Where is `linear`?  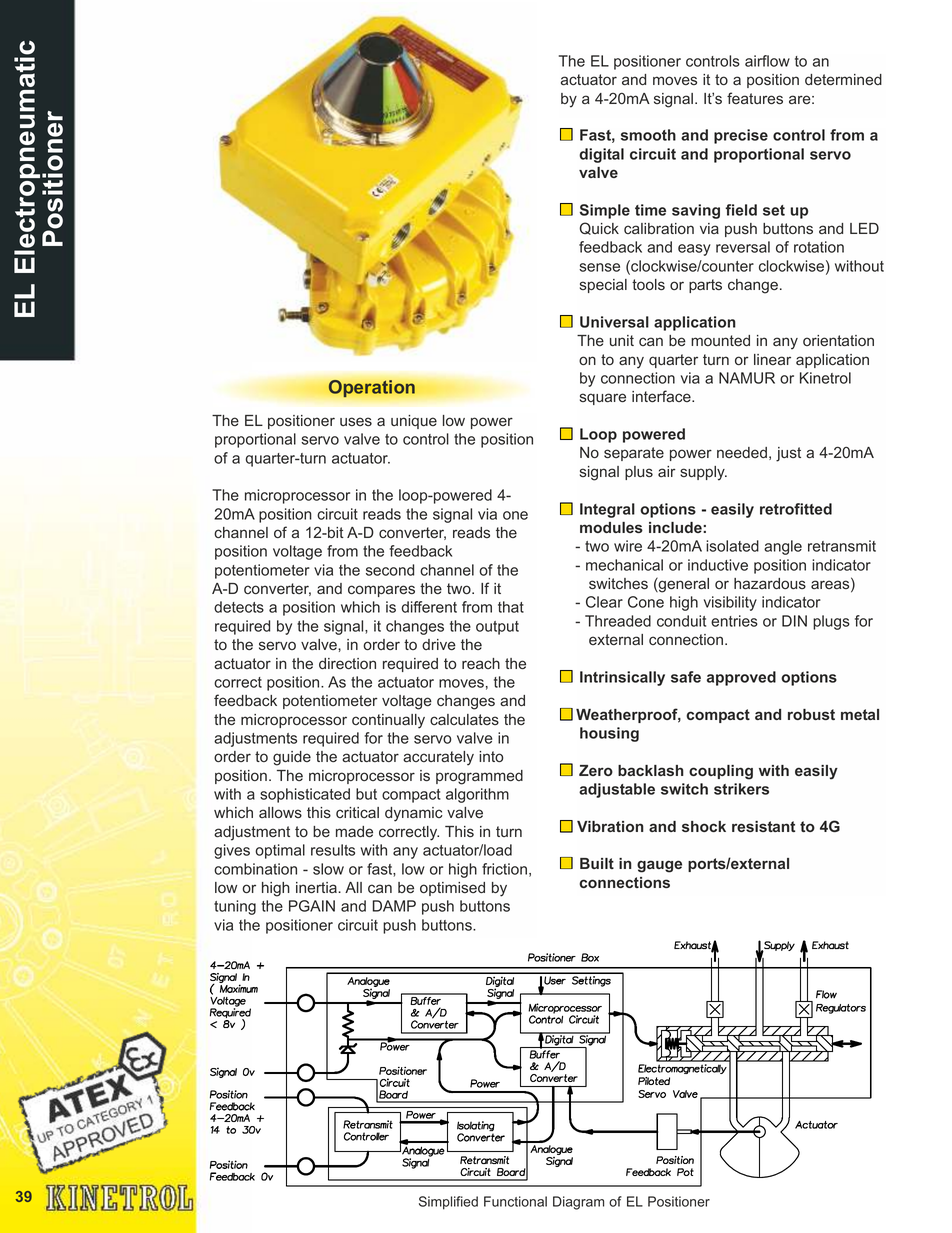 linear is located at coordinates (772, 360).
